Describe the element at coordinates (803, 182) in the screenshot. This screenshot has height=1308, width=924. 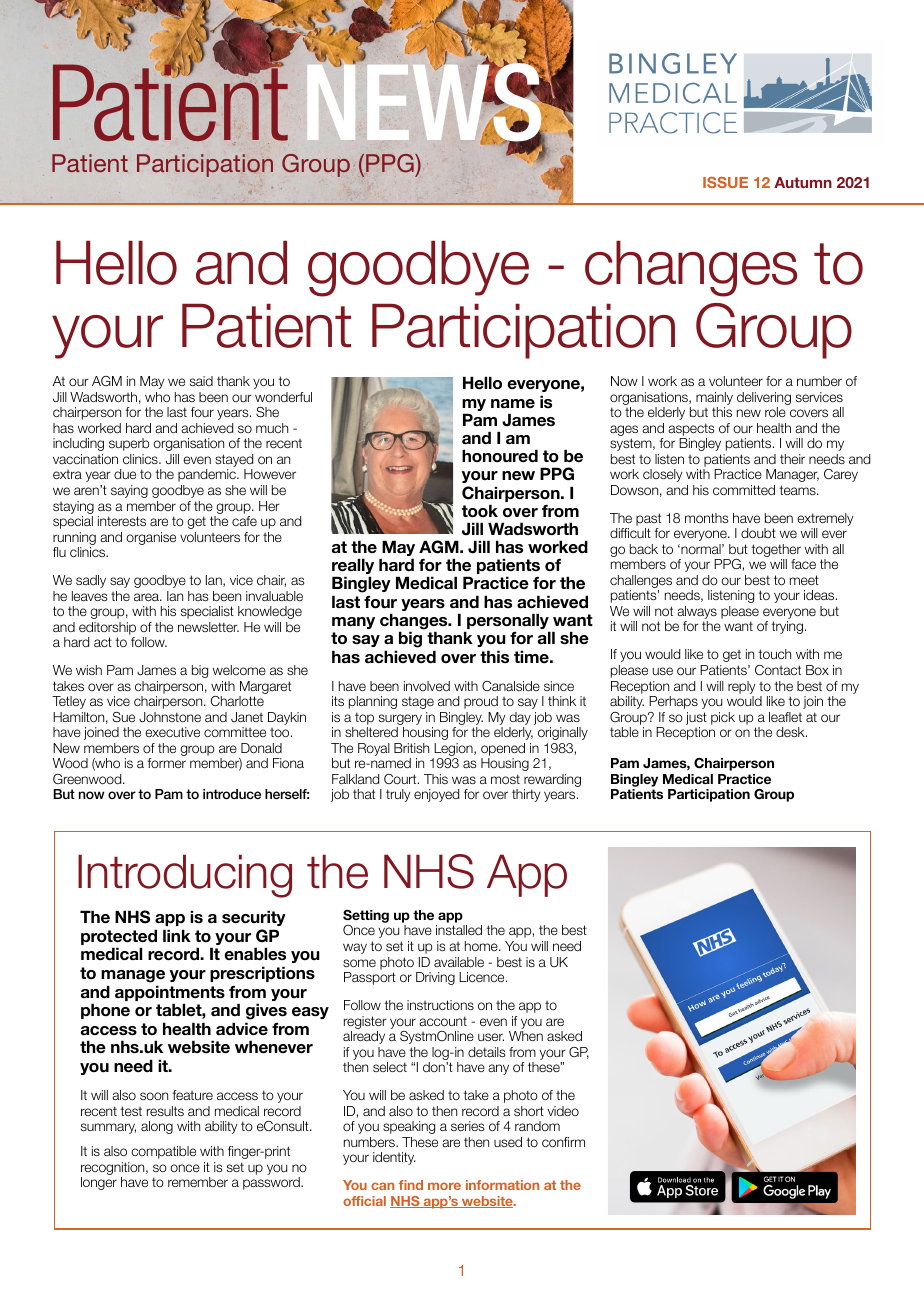
I see `Autumn` at that location.
